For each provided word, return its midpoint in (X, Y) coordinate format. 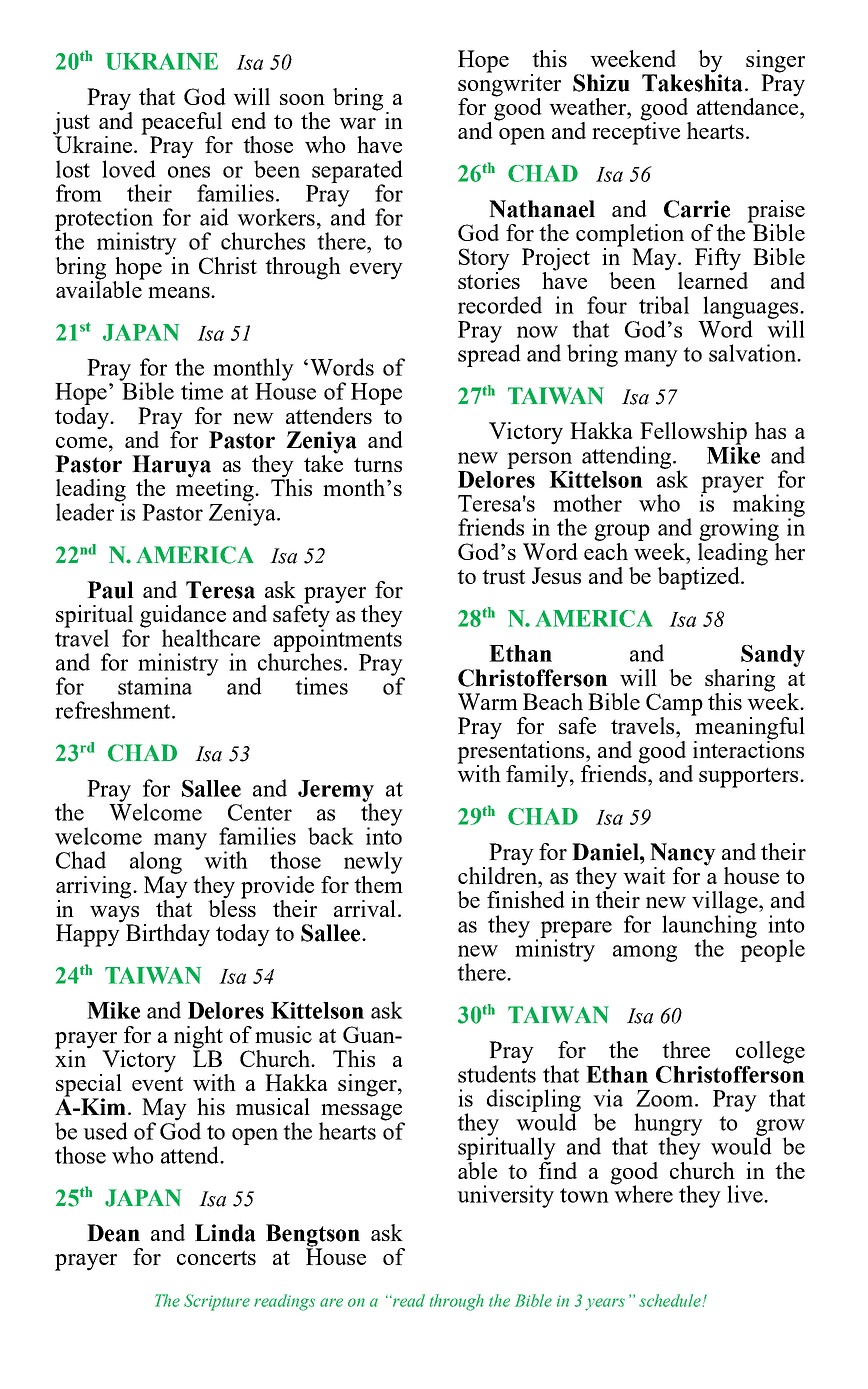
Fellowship (692, 434)
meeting (216, 490)
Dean (113, 1233)
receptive (636, 132)
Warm (488, 701)
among (645, 953)
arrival (366, 908)
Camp (674, 704)
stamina (155, 686)
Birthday (168, 935)
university (505, 1196)
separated (357, 172)
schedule (671, 1300)
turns (378, 465)
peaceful (181, 124)
